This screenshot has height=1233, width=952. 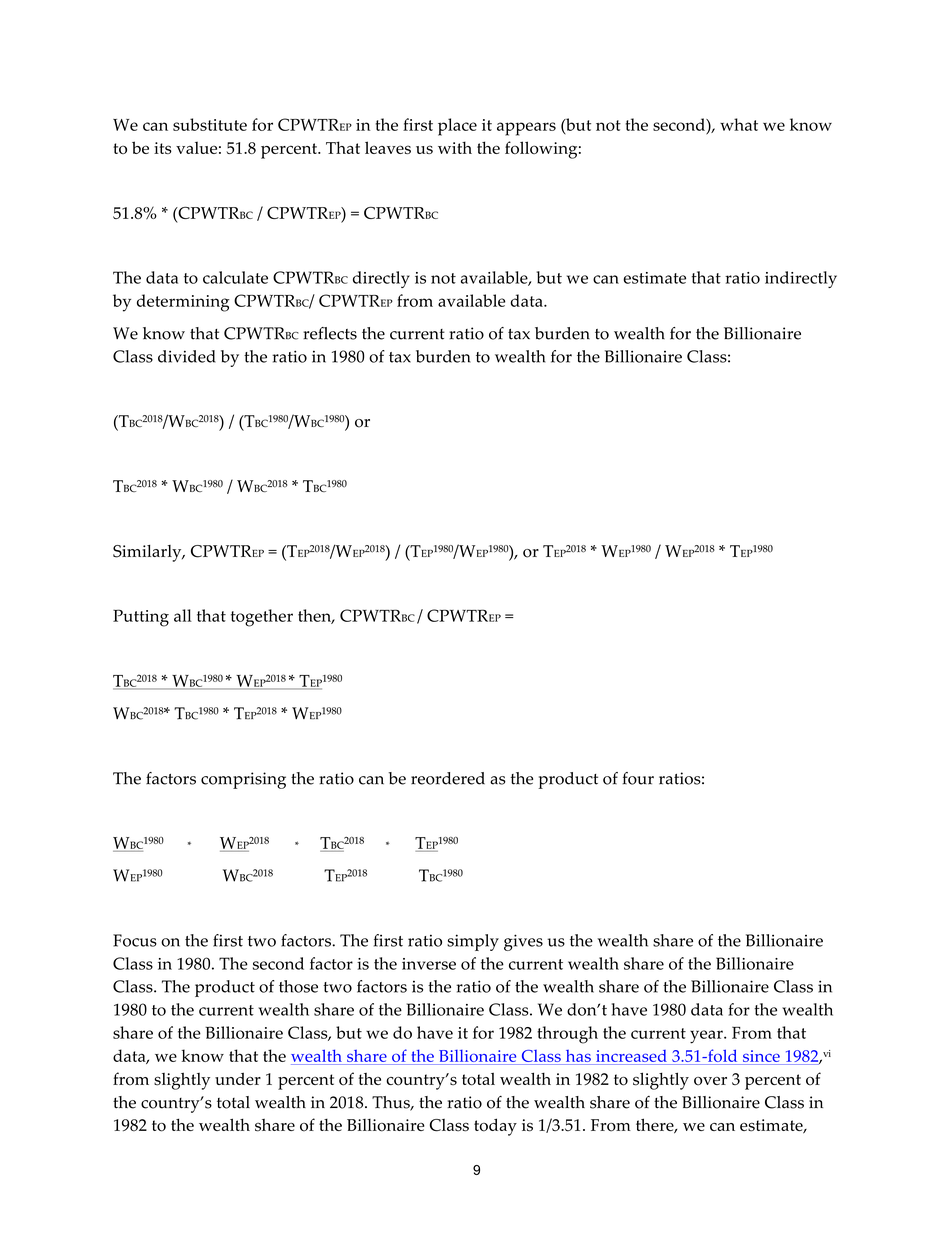 What do you see at coordinates (473, 942) in the screenshot?
I see `simply` at bounding box center [473, 942].
